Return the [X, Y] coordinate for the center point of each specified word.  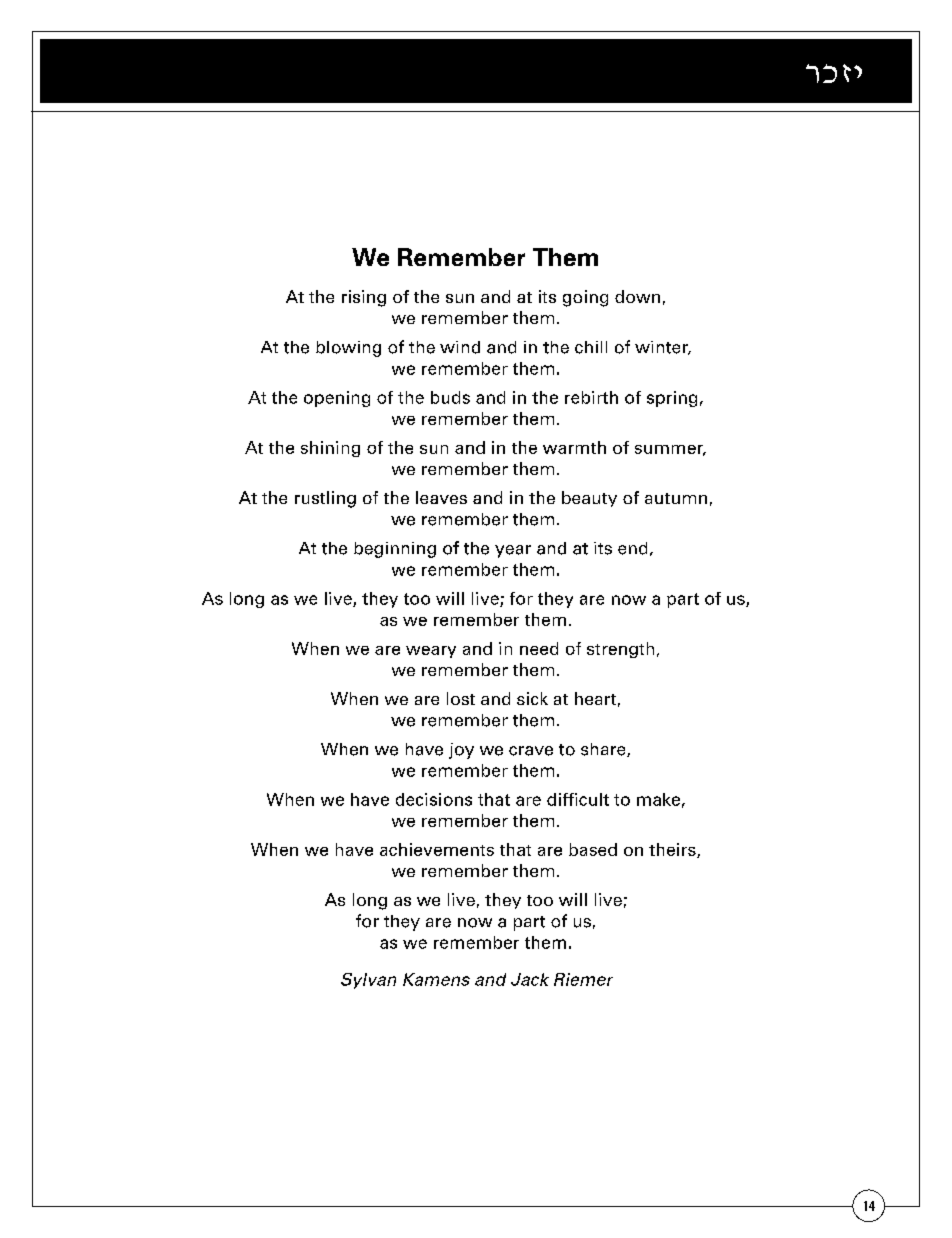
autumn [676, 498]
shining [330, 449]
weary [431, 652]
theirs [673, 850]
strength [620, 650]
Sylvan [368, 981]
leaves [441, 497]
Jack [530, 979]
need [539, 648]
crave [531, 751]
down [637, 296]
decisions [434, 799]
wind [460, 347]
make [658, 799]
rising [364, 298]
